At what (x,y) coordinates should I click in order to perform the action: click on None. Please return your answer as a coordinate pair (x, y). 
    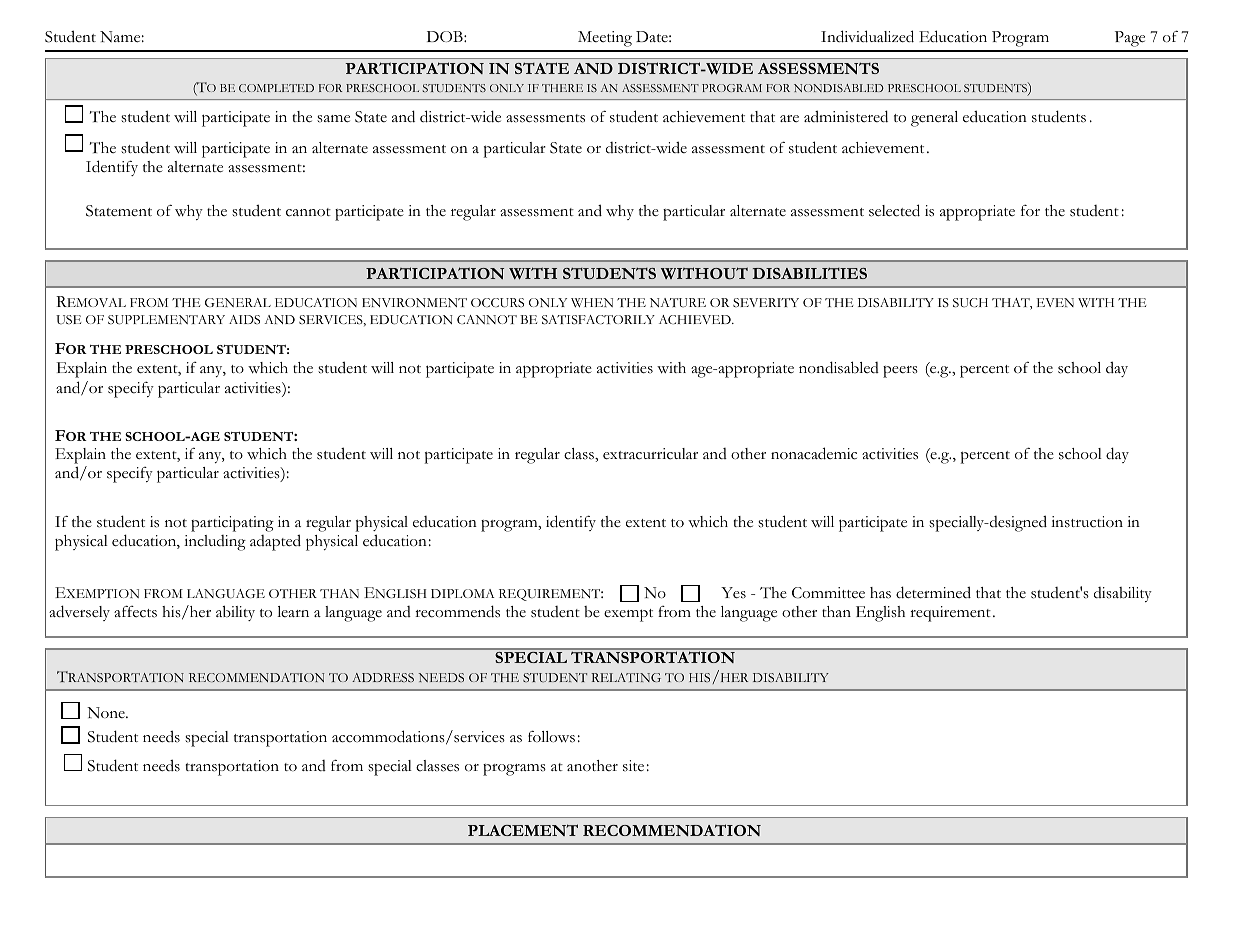
    Looking at the image, I should click on (107, 713).
